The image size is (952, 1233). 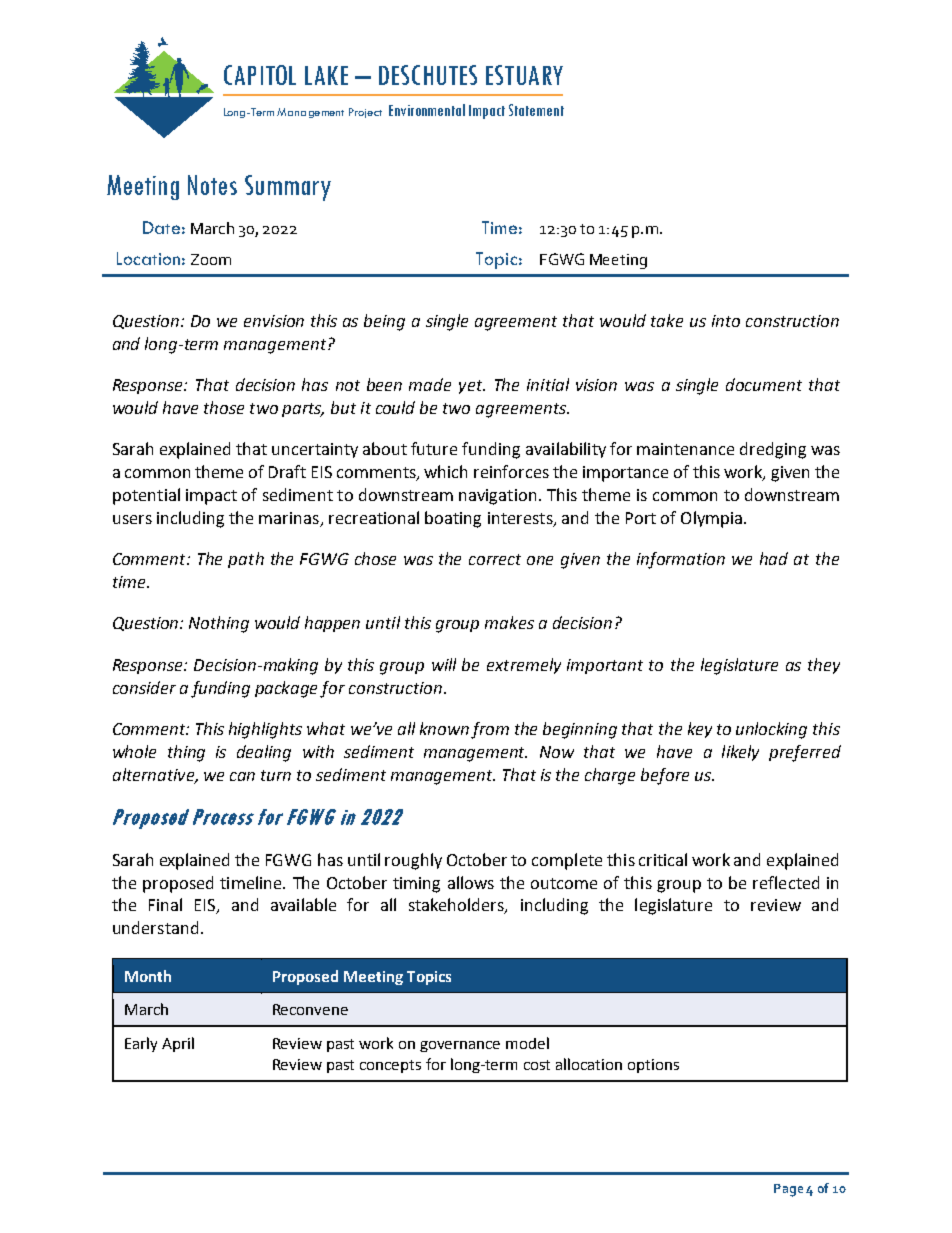 I want to click on April, so click(x=178, y=1044).
